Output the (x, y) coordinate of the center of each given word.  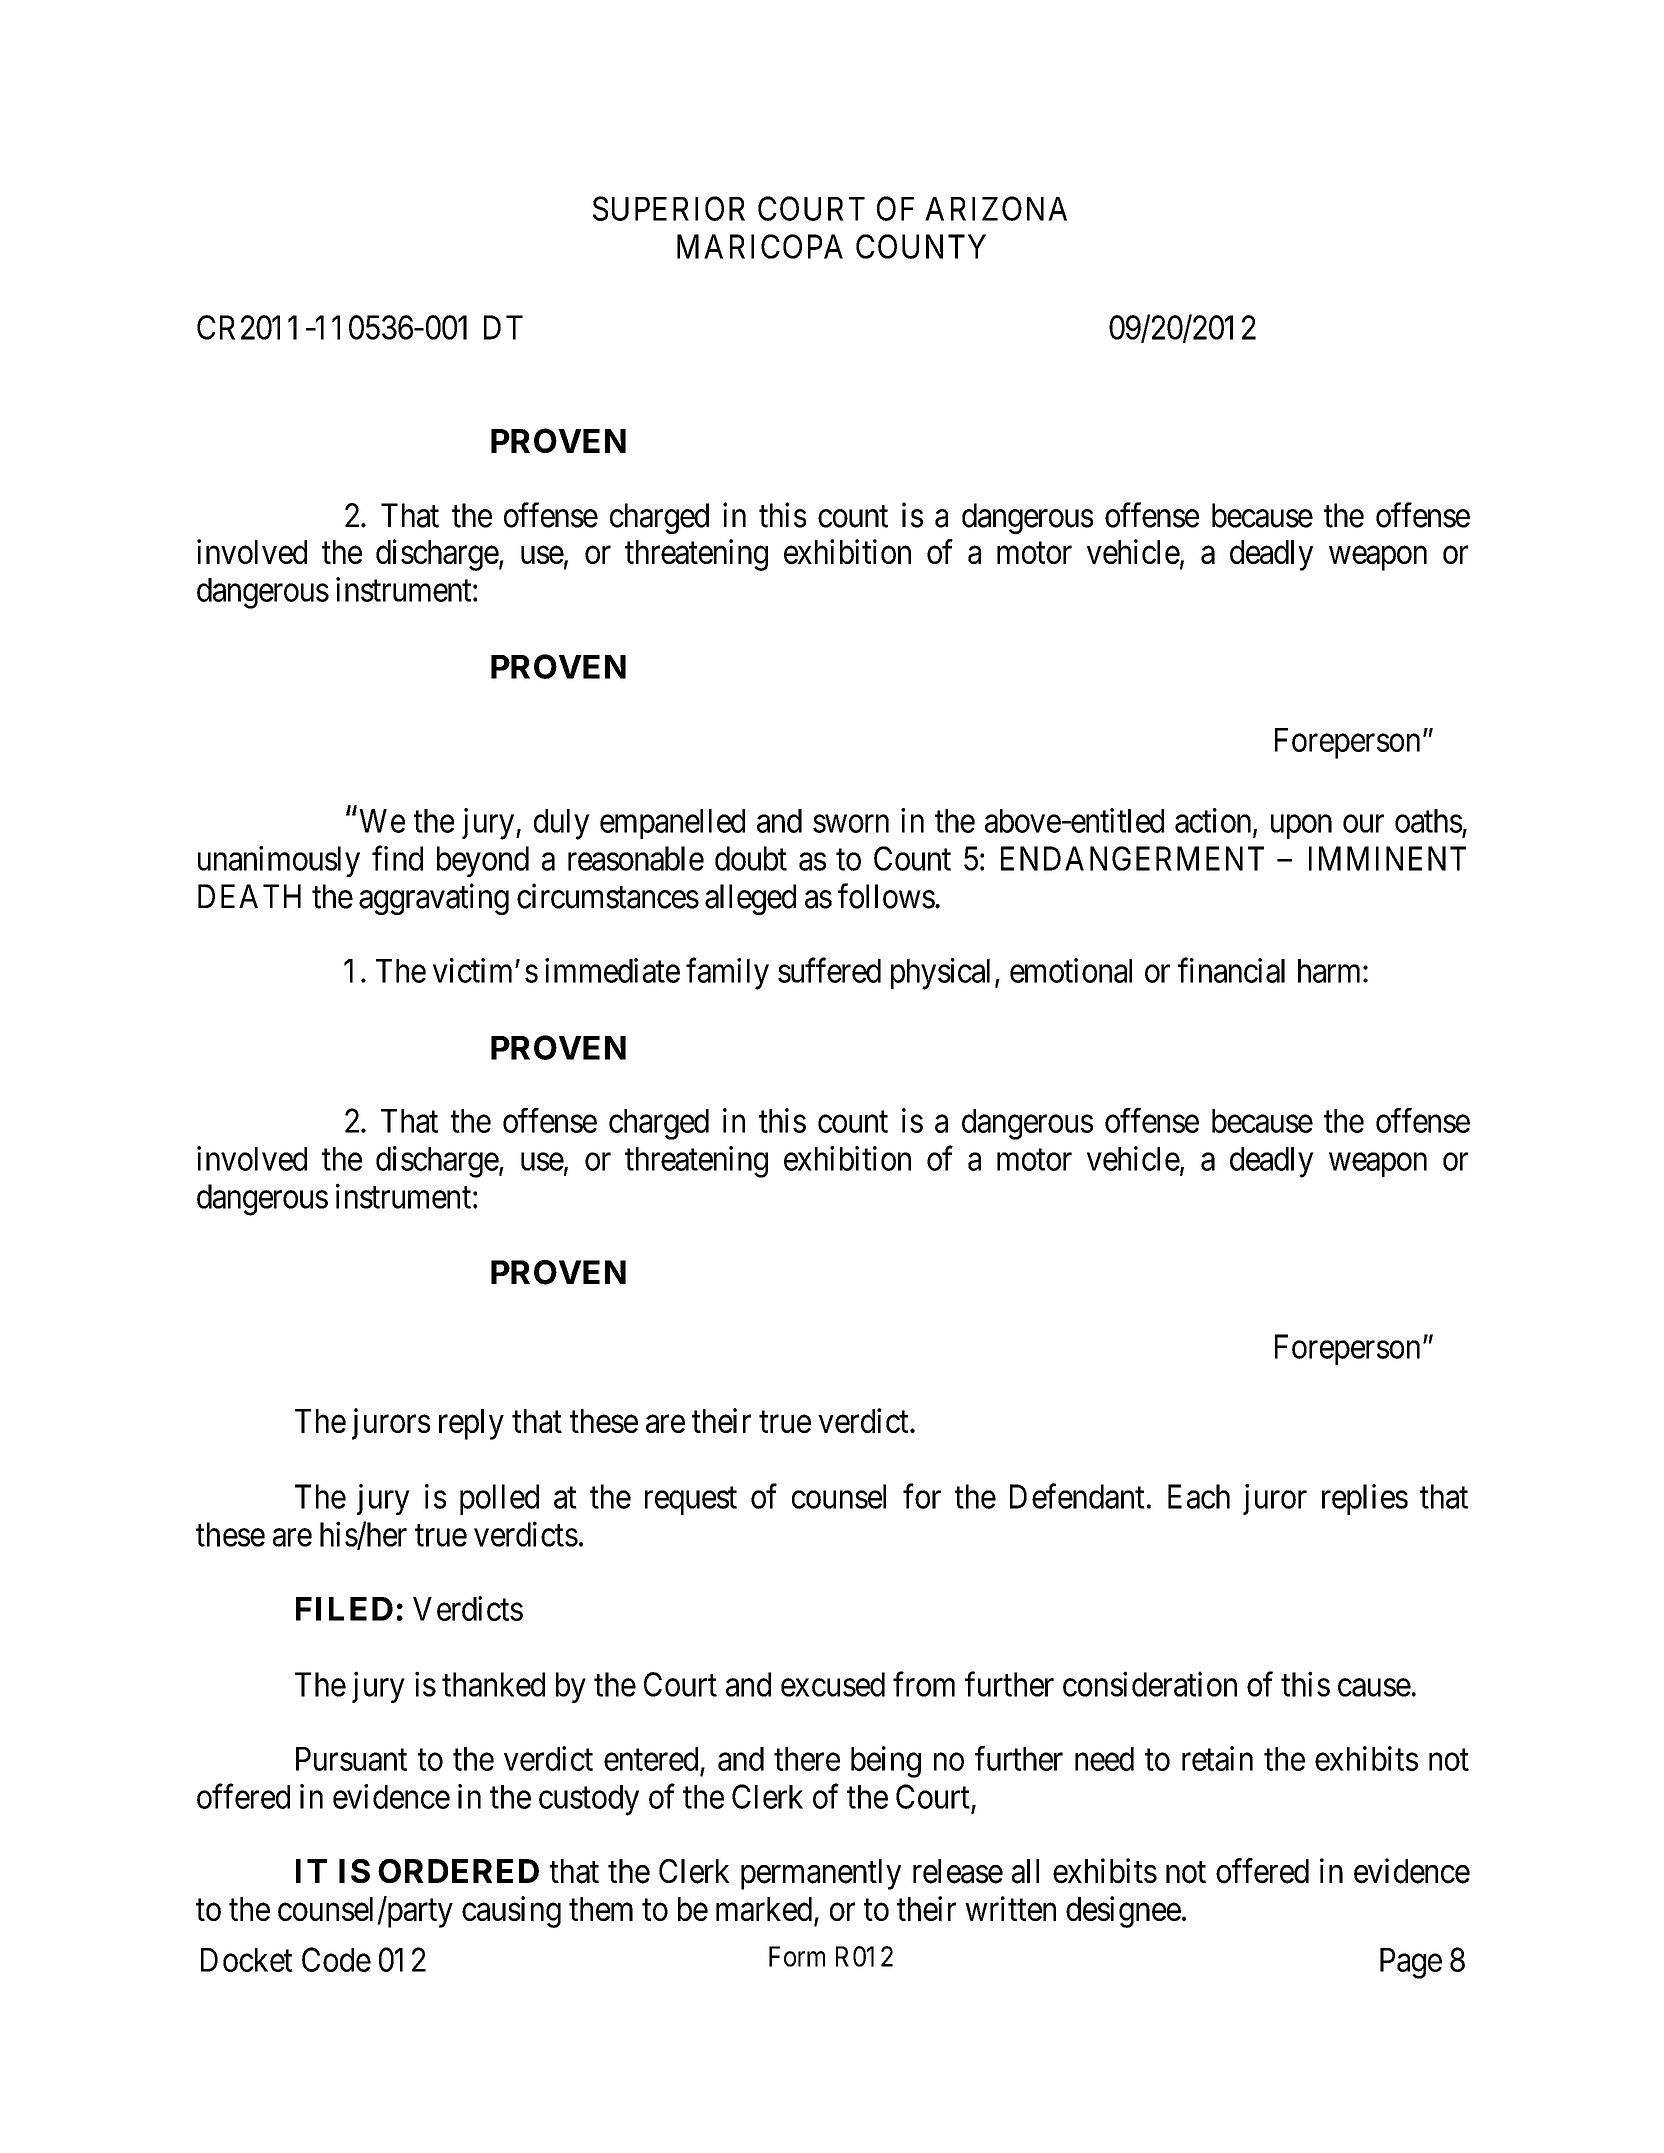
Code (336, 1959)
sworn (851, 824)
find (397, 858)
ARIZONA (996, 208)
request (691, 1501)
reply (471, 1424)
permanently (821, 1874)
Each (1199, 1496)
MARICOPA (760, 246)
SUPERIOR (669, 208)
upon (1301, 827)
